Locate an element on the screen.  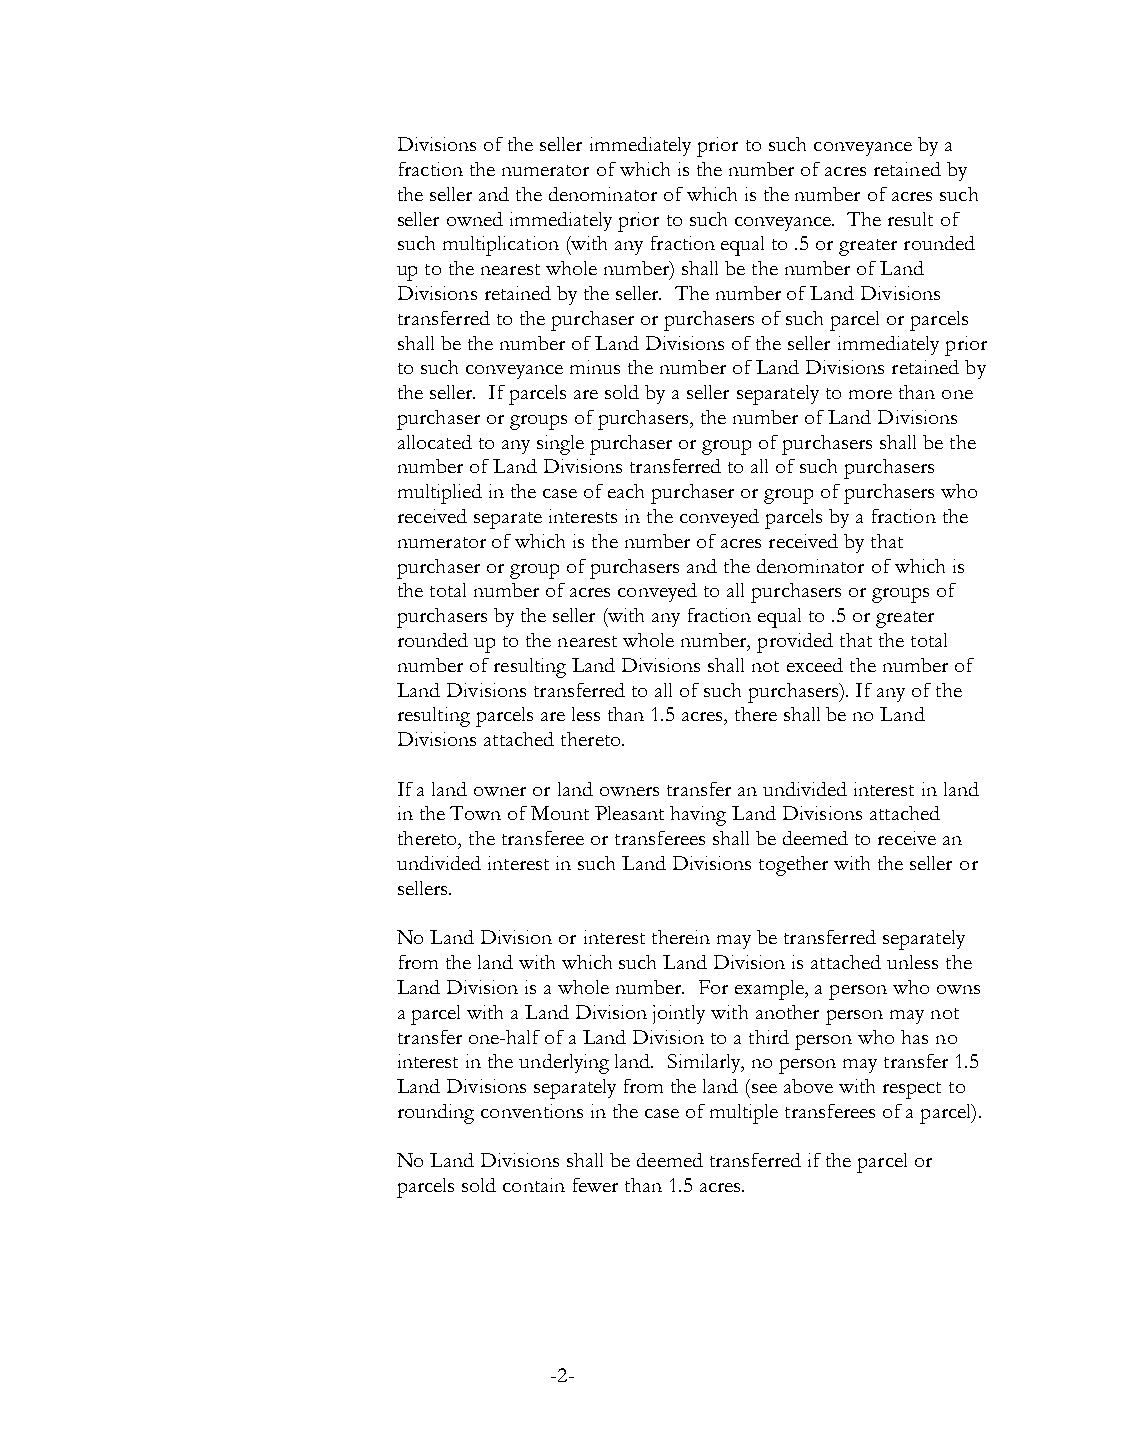
exceed is located at coordinates (815, 665).
